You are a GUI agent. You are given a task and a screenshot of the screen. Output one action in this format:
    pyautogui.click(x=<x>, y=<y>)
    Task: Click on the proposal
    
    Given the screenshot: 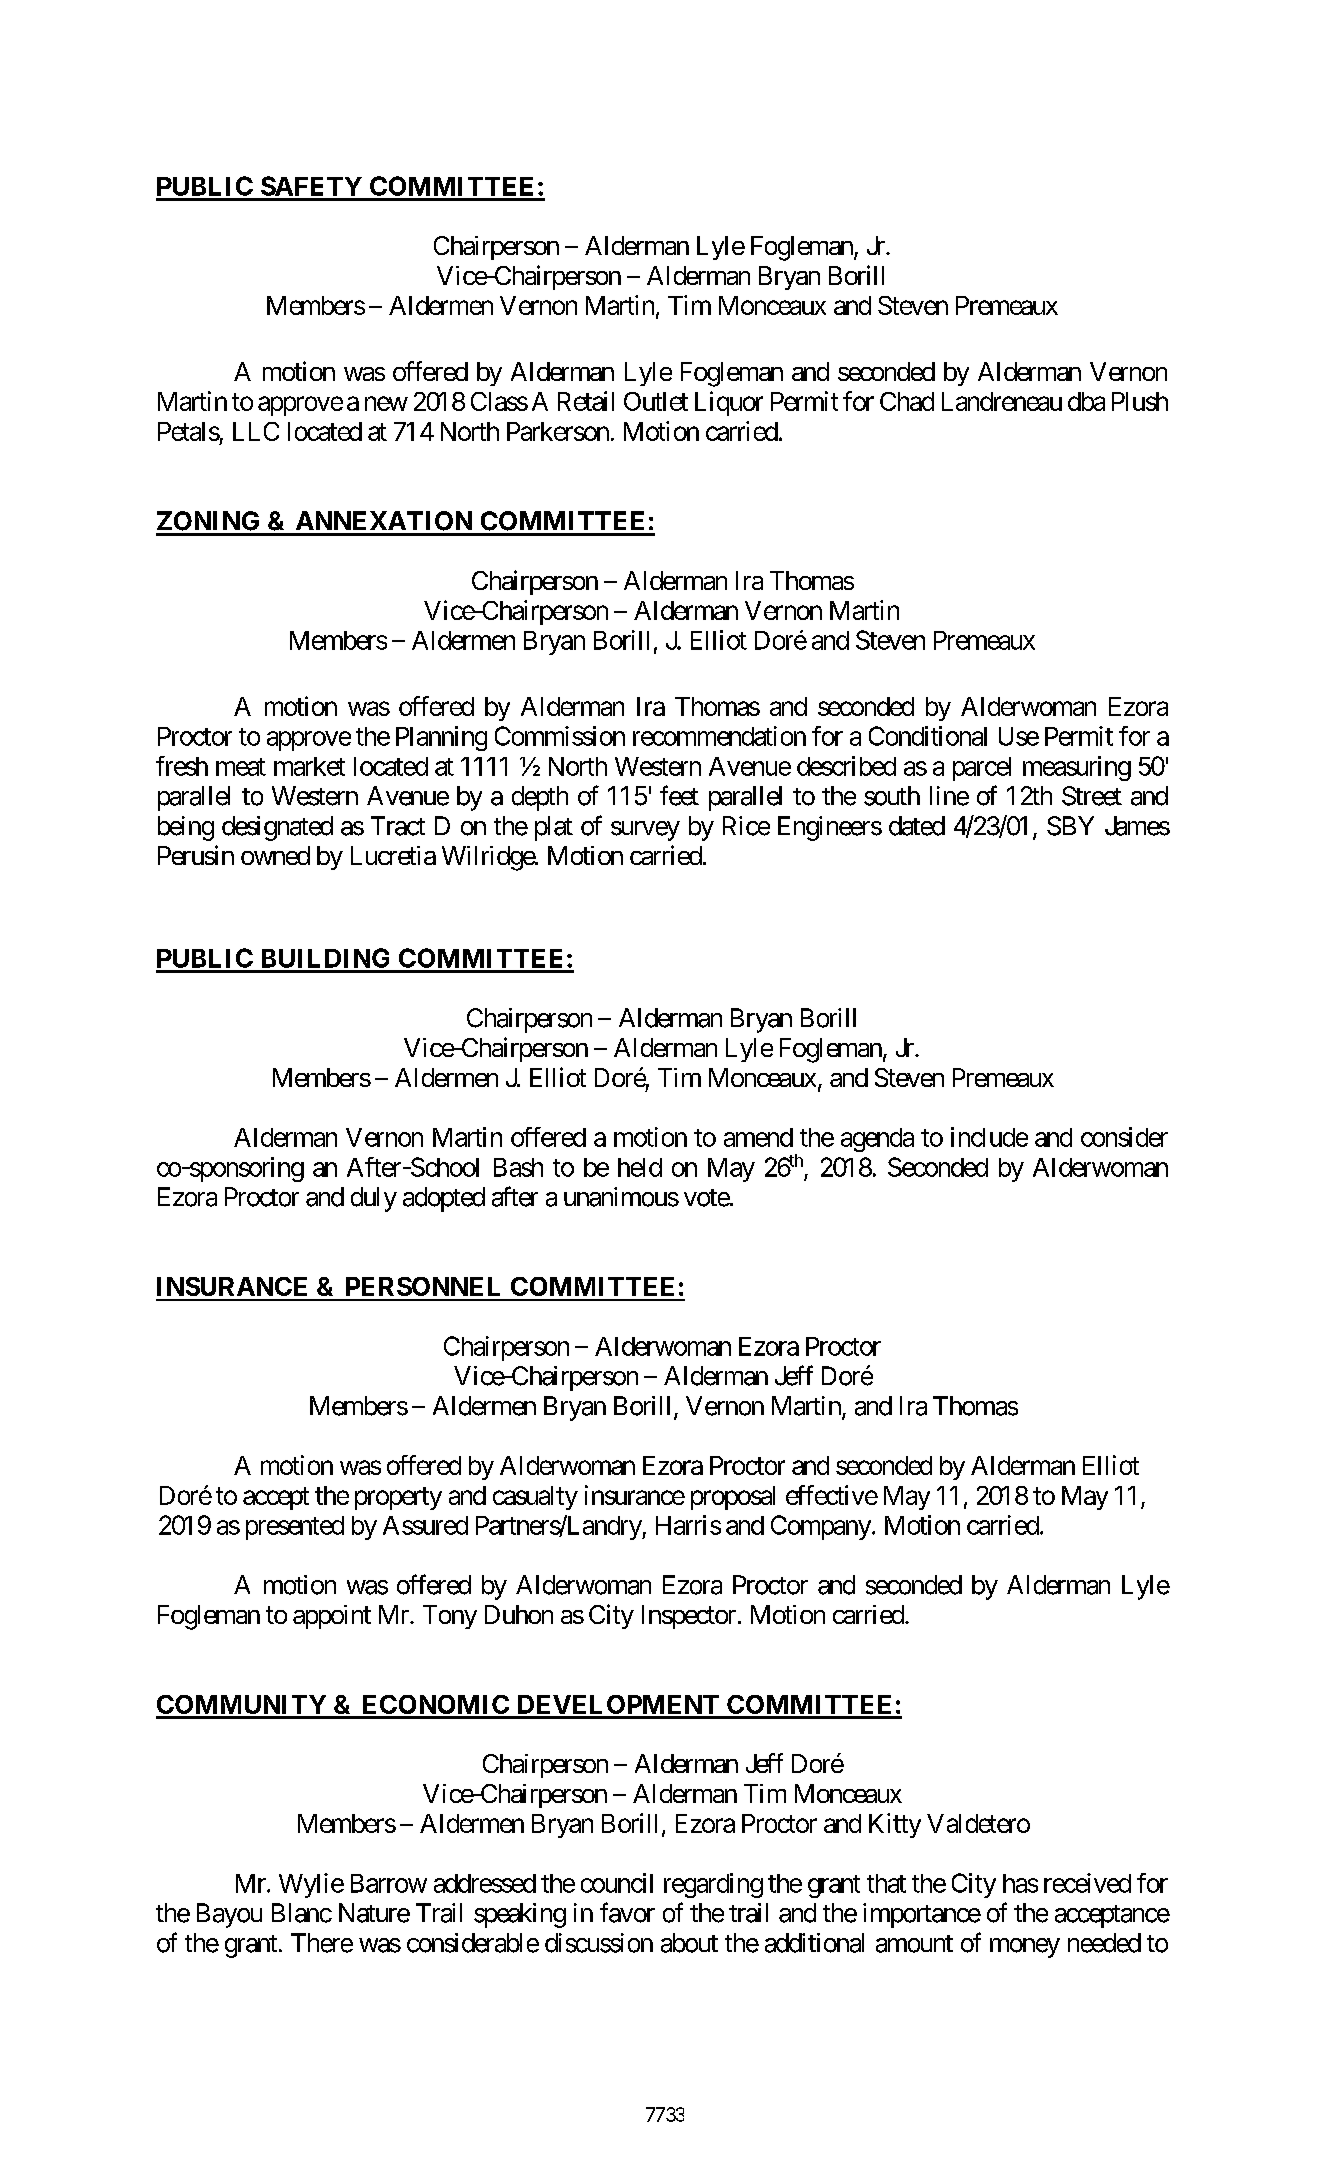 What is the action you would take?
    pyautogui.click(x=733, y=1498)
